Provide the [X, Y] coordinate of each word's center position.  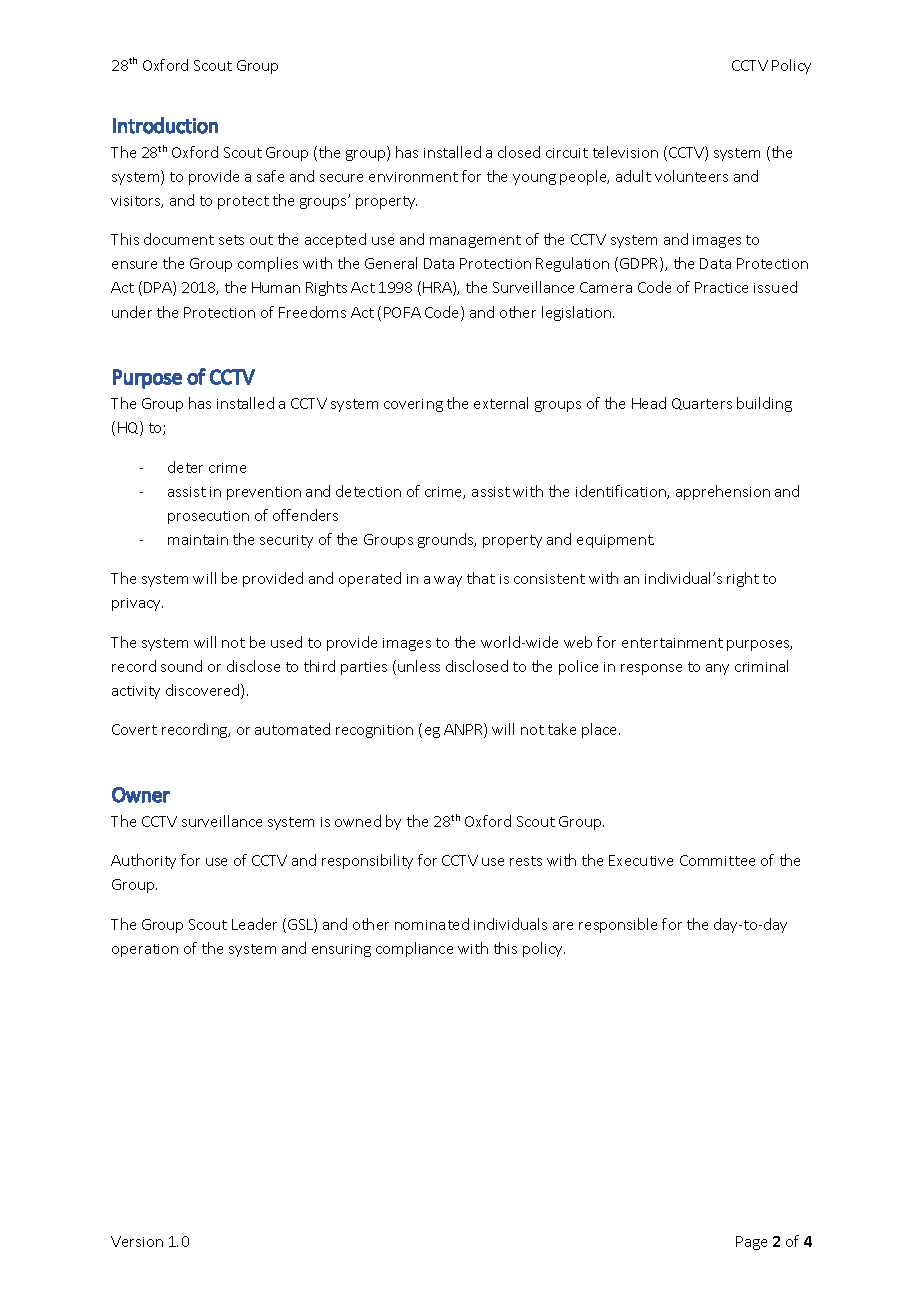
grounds [447, 540]
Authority [143, 861]
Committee [717, 860]
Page [751, 1243]
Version [137, 1241]
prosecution [208, 517]
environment [413, 177]
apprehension [723, 492]
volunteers [691, 176]
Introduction [165, 125]
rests [526, 861]
